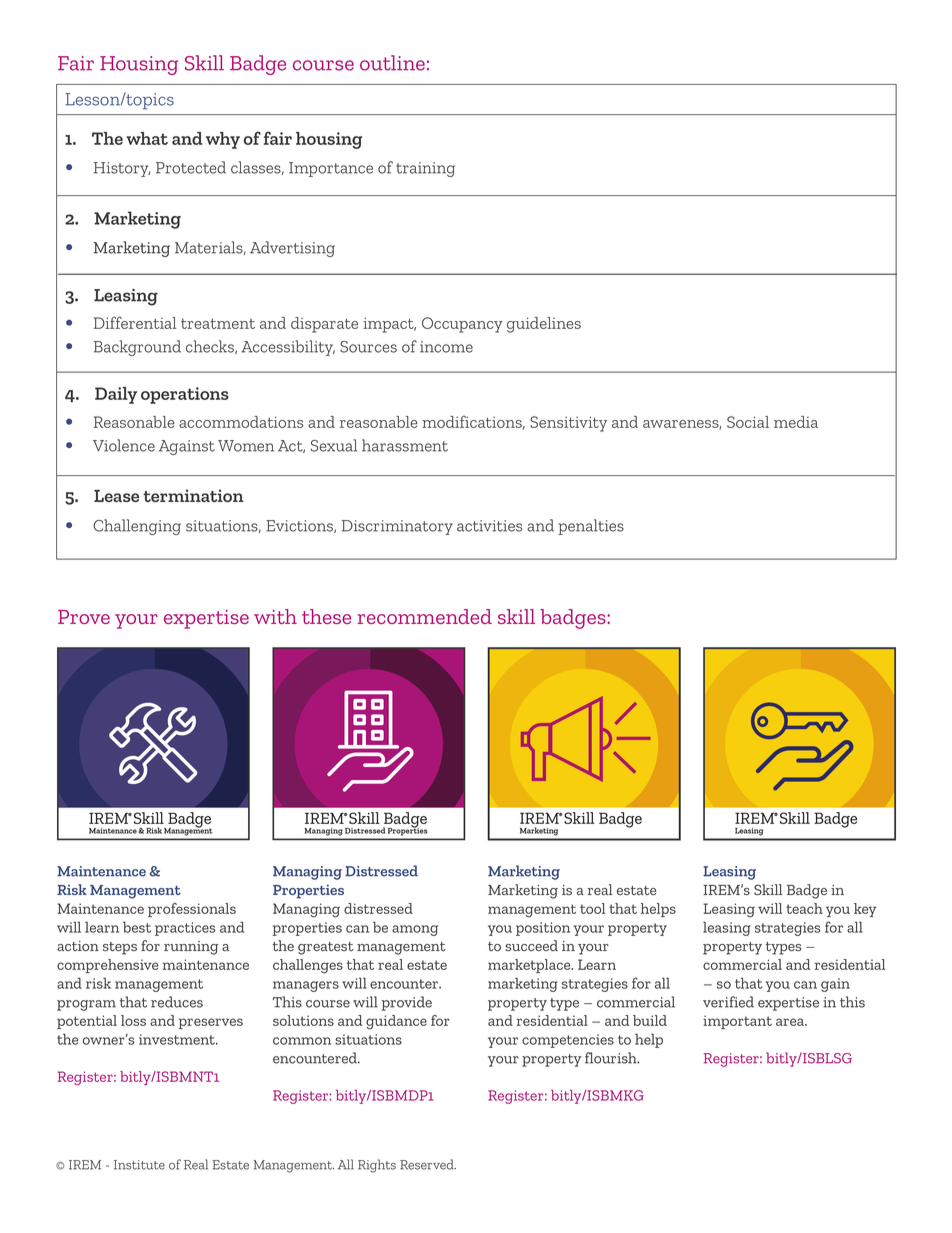 This screenshot has height=1233, width=952. I want to click on Violence, so click(124, 445).
